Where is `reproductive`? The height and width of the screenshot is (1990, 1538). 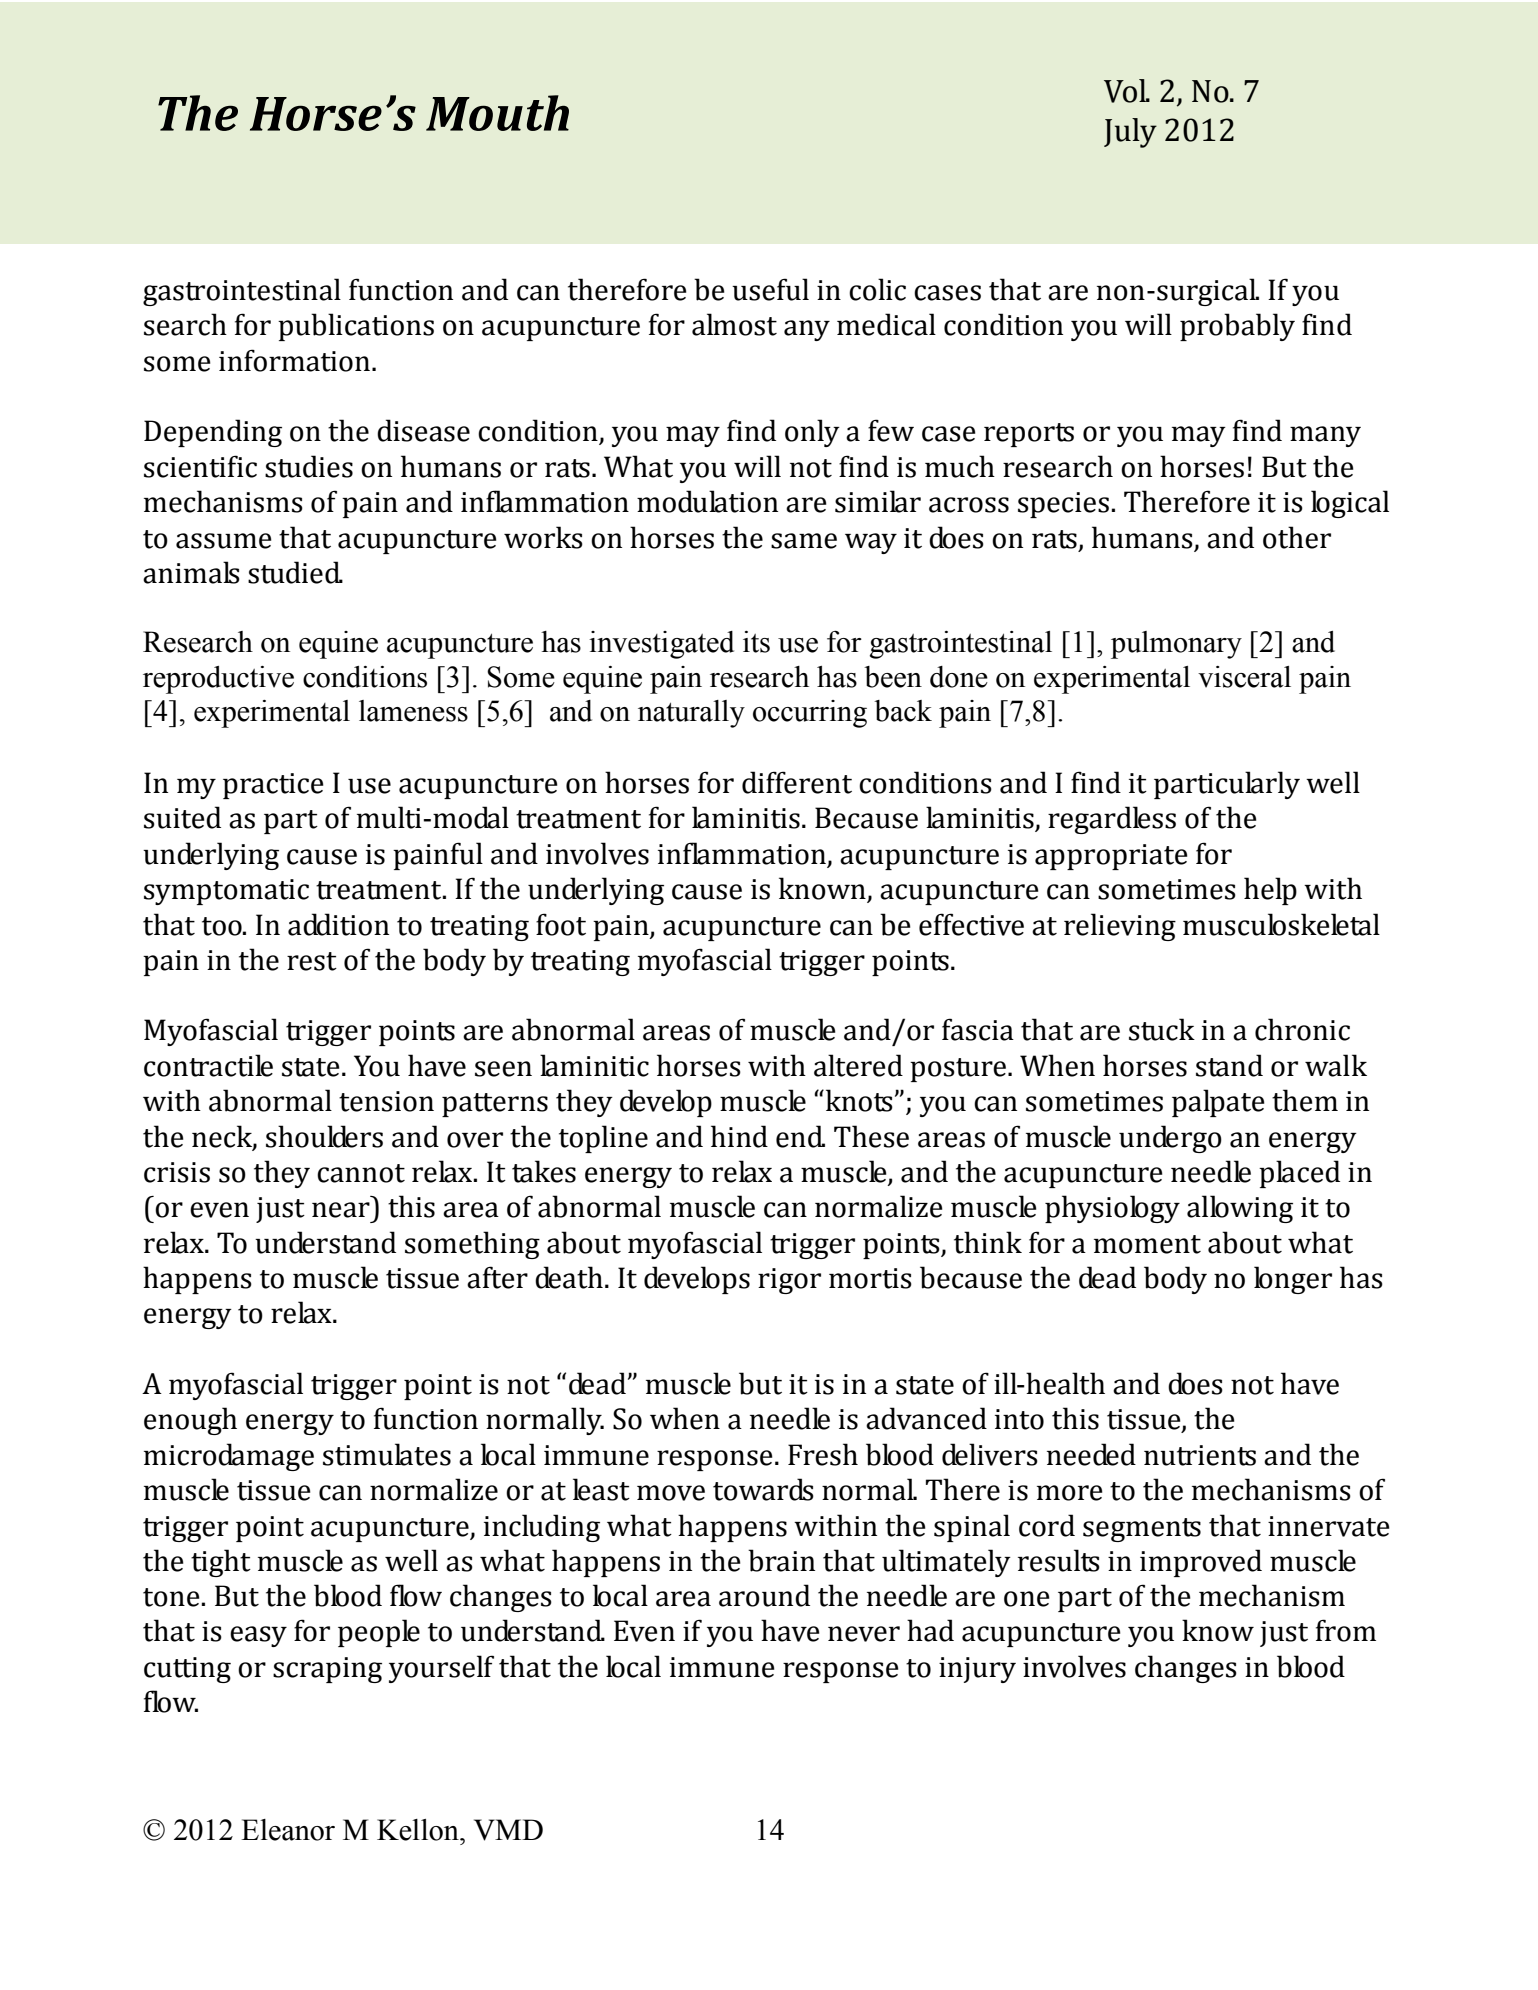 reproductive is located at coordinates (218, 680).
